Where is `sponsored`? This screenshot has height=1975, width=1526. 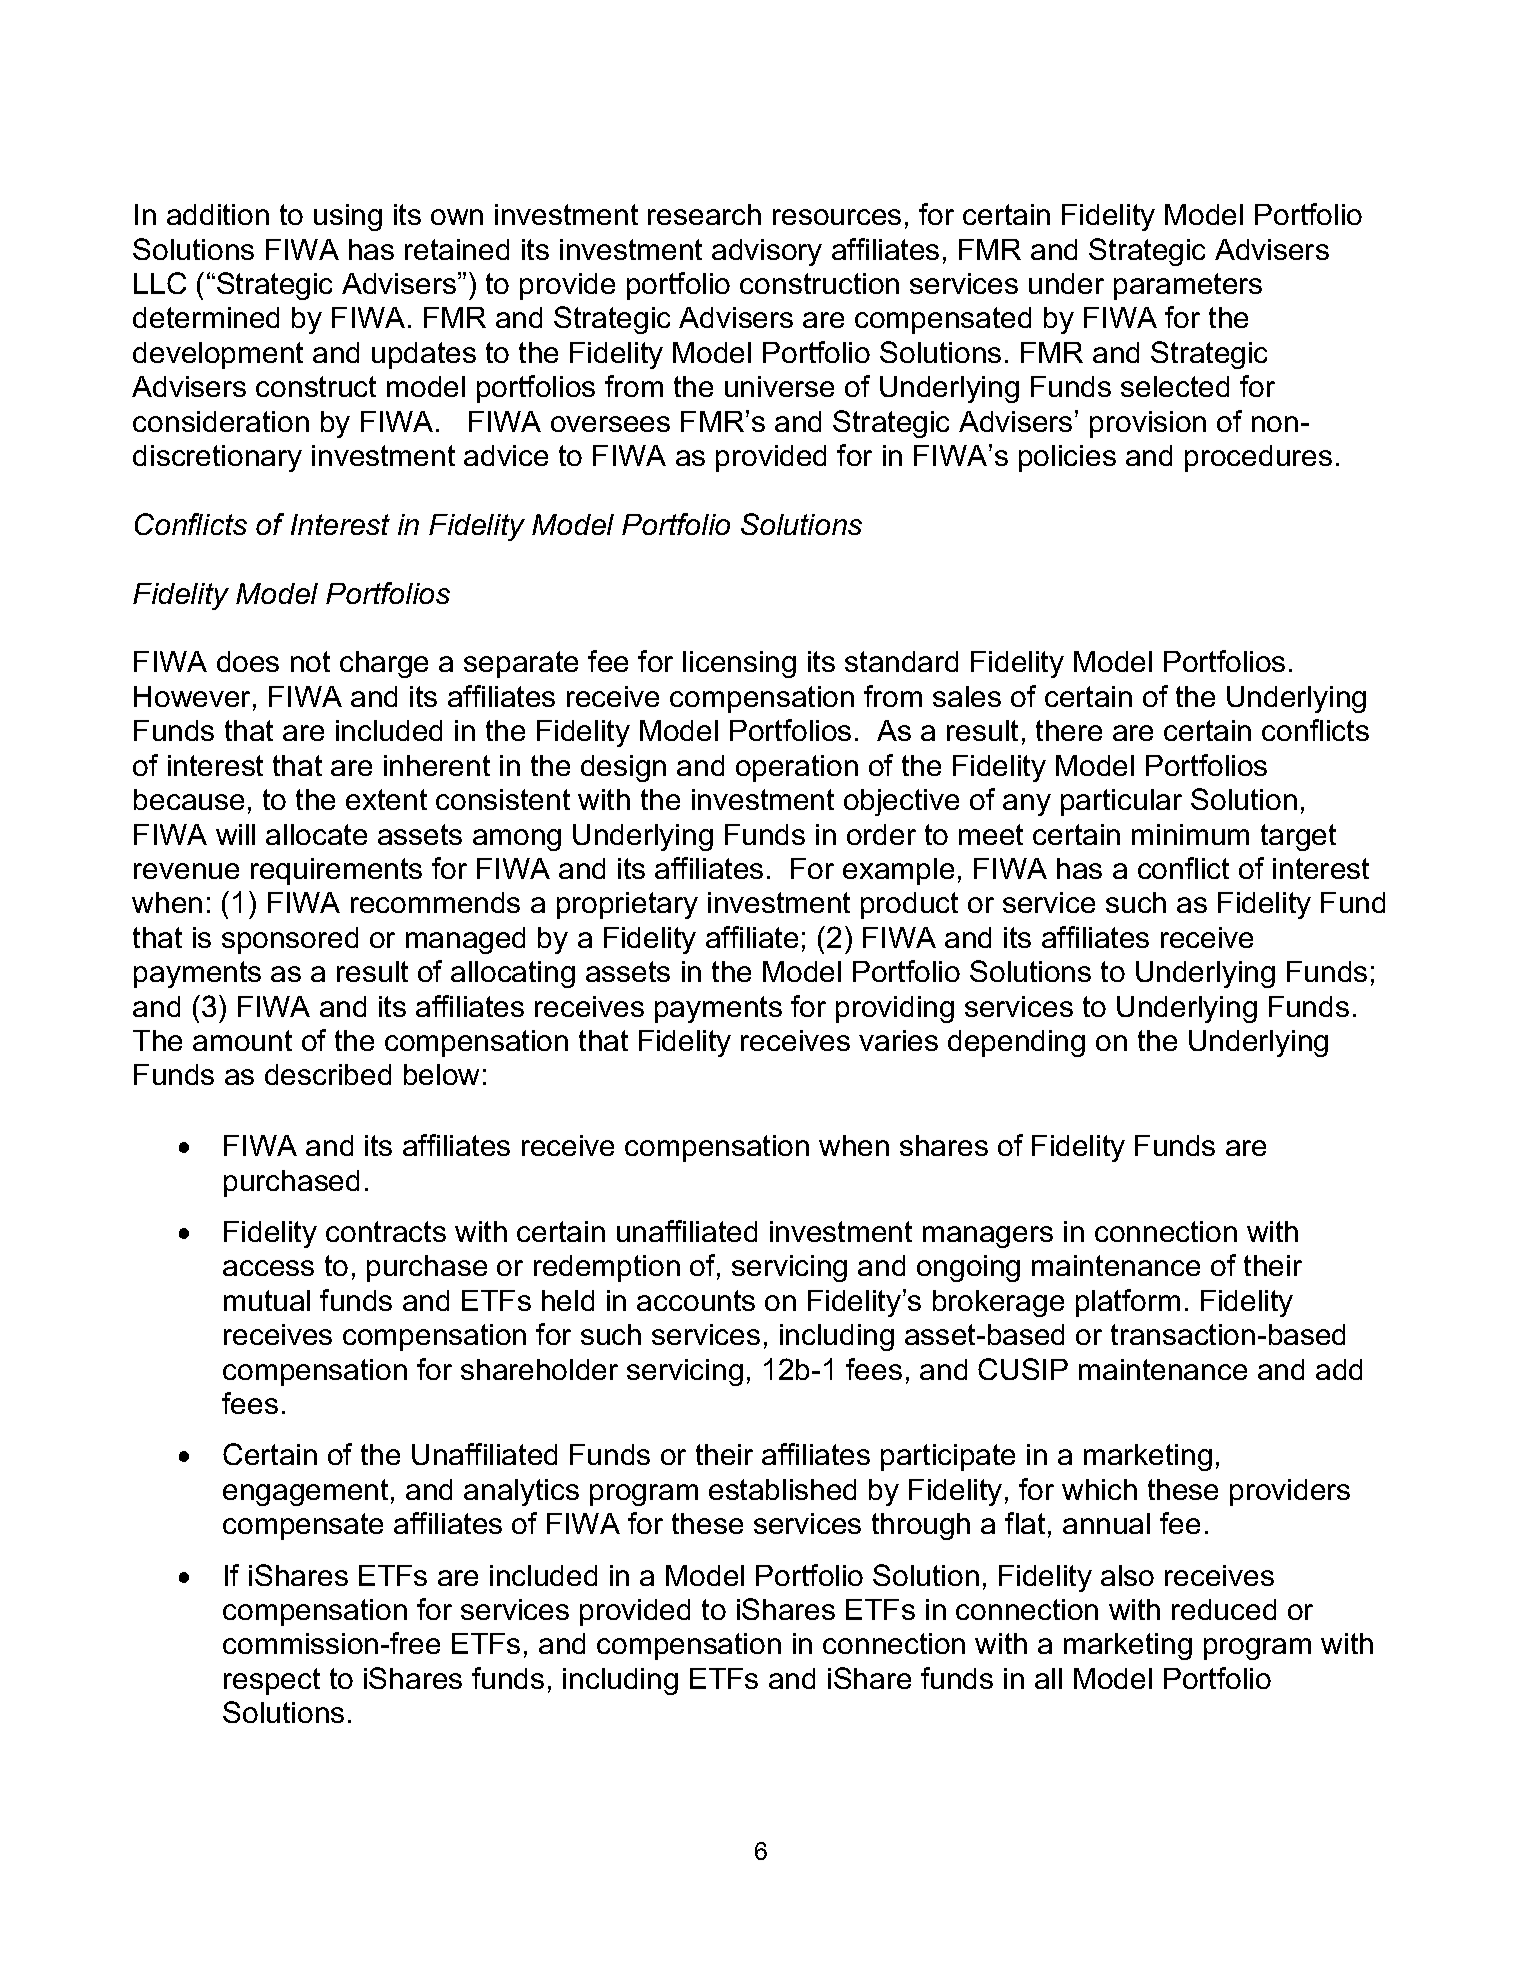 sponsored is located at coordinates (290, 940).
